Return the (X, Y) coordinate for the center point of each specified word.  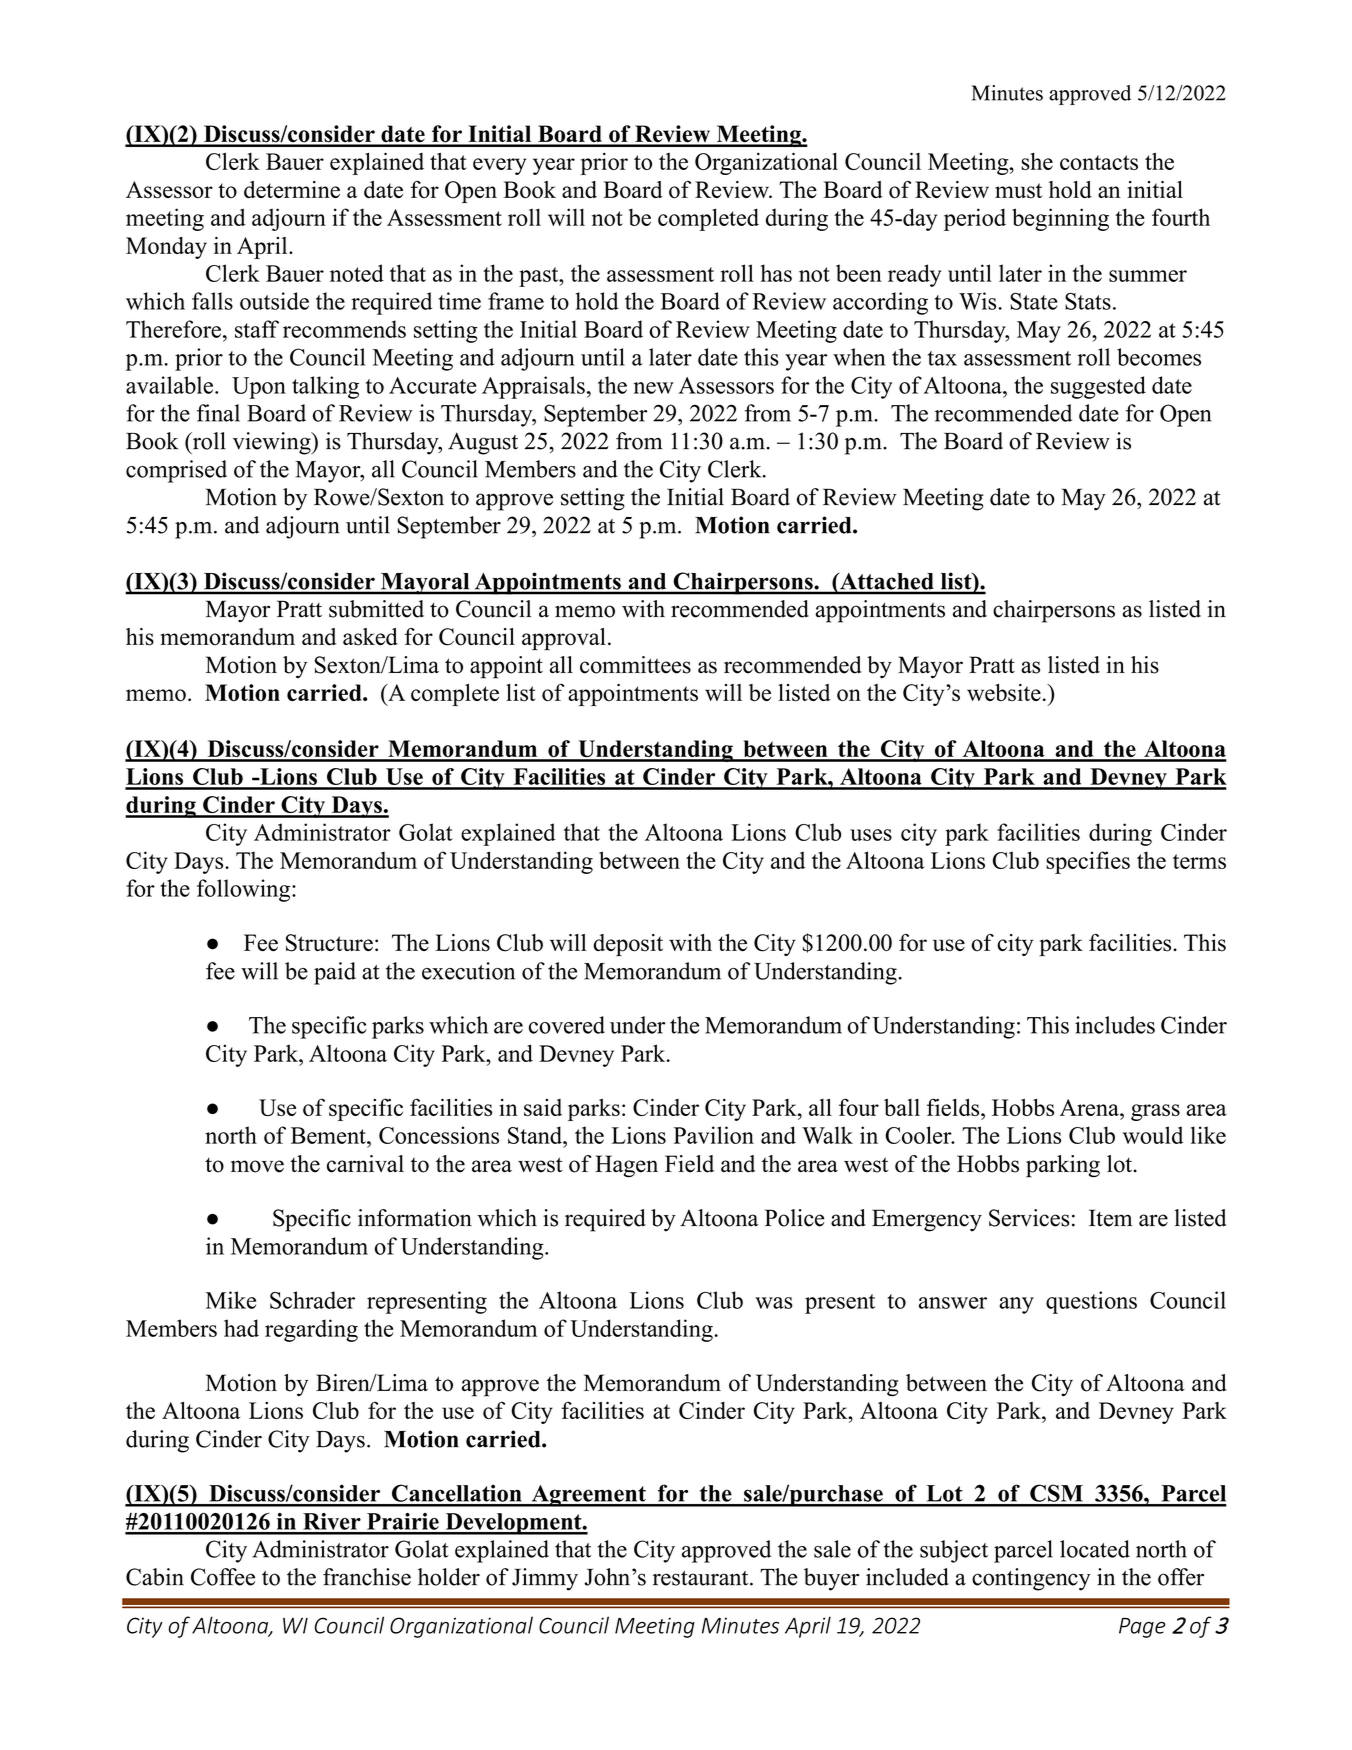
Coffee (223, 1577)
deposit (628, 945)
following (245, 890)
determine (292, 189)
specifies (1088, 862)
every (500, 166)
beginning (1060, 219)
